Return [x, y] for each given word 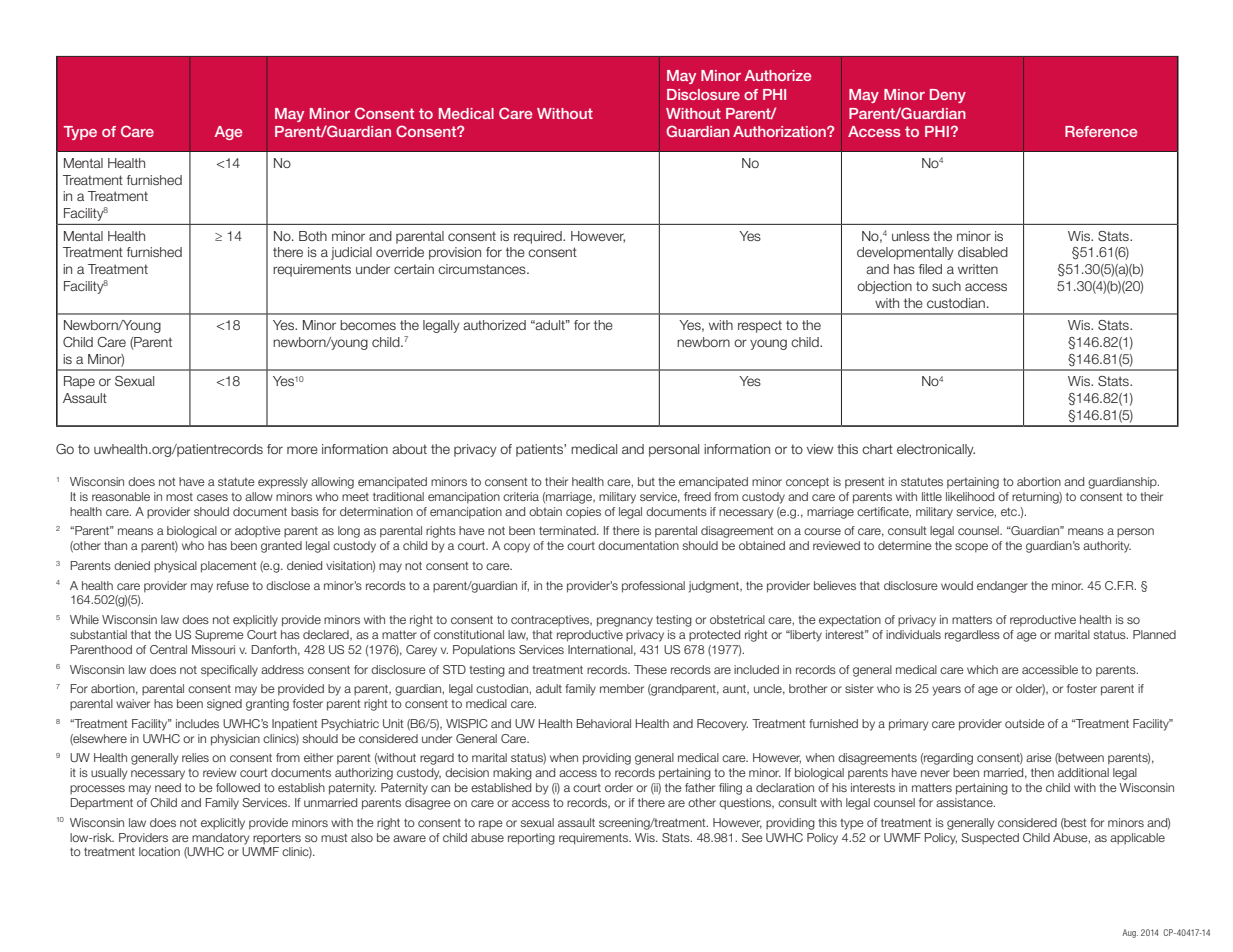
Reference [1101, 131]
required [539, 237]
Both [313, 236]
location [159, 851]
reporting [531, 839]
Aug [1130, 933]
